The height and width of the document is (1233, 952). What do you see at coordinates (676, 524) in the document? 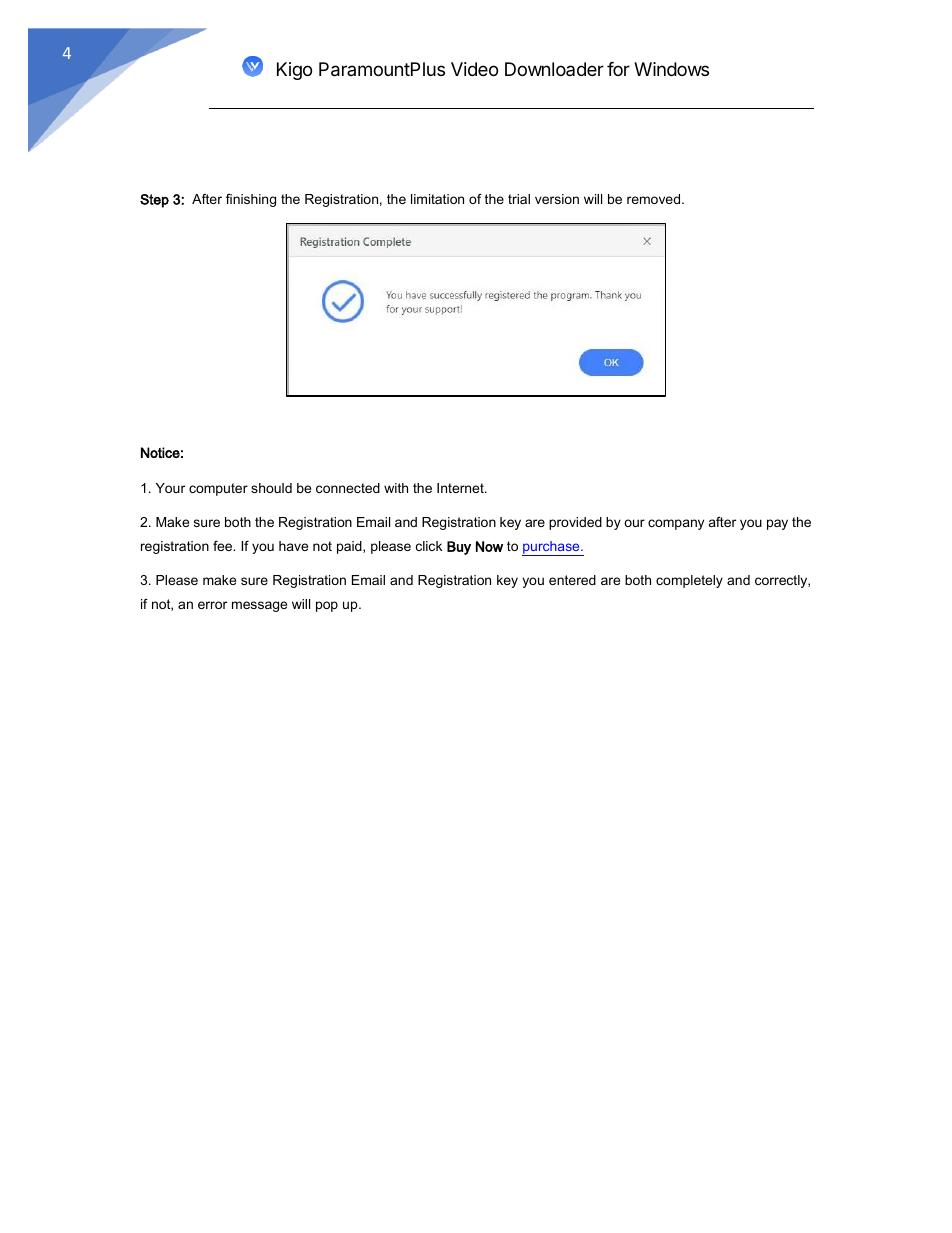
I see `company` at bounding box center [676, 524].
